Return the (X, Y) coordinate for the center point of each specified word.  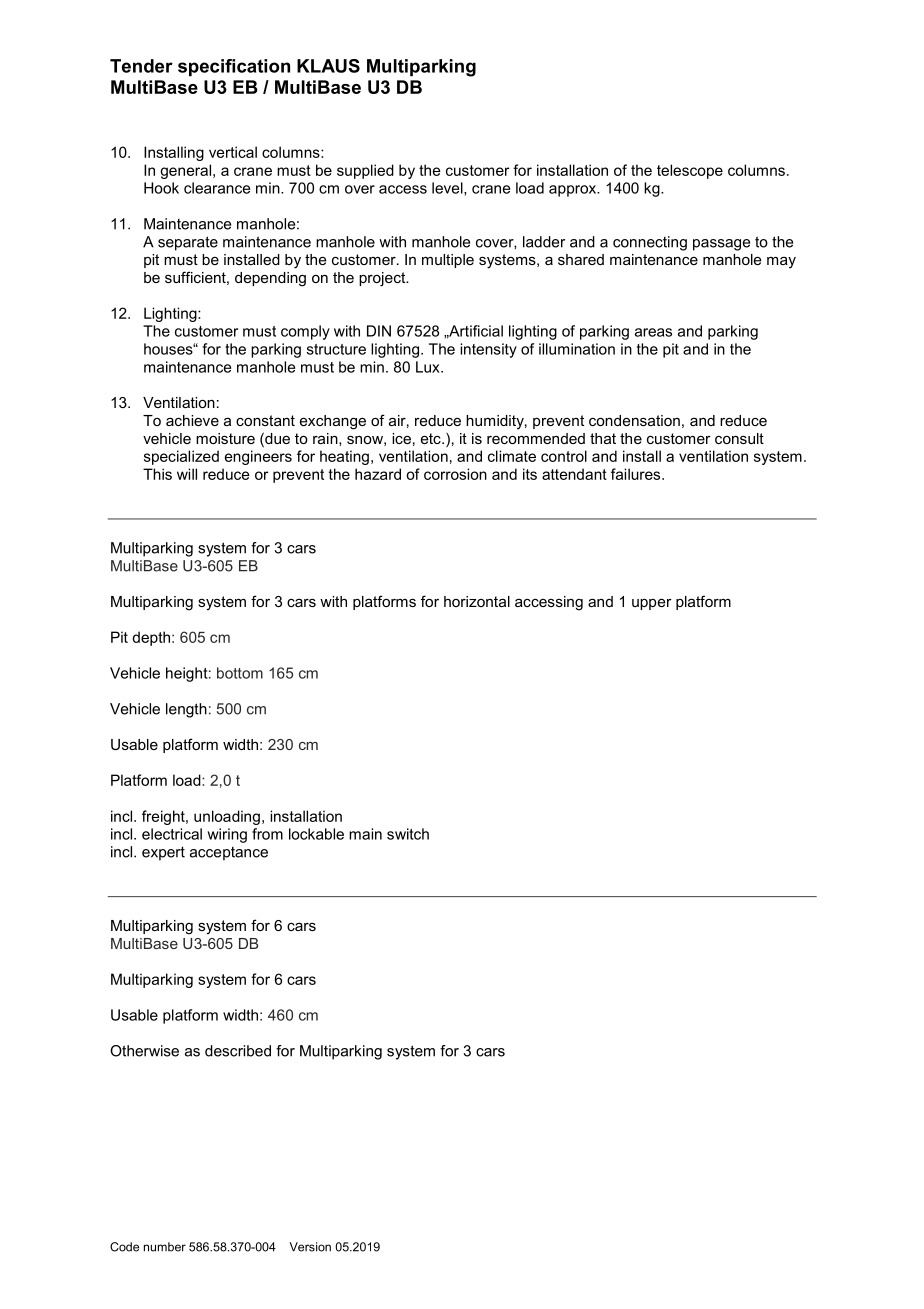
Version (310, 1247)
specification (234, 67)
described (238, 1051)
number (165, 1247)
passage (721, 245)
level (448, 189)
